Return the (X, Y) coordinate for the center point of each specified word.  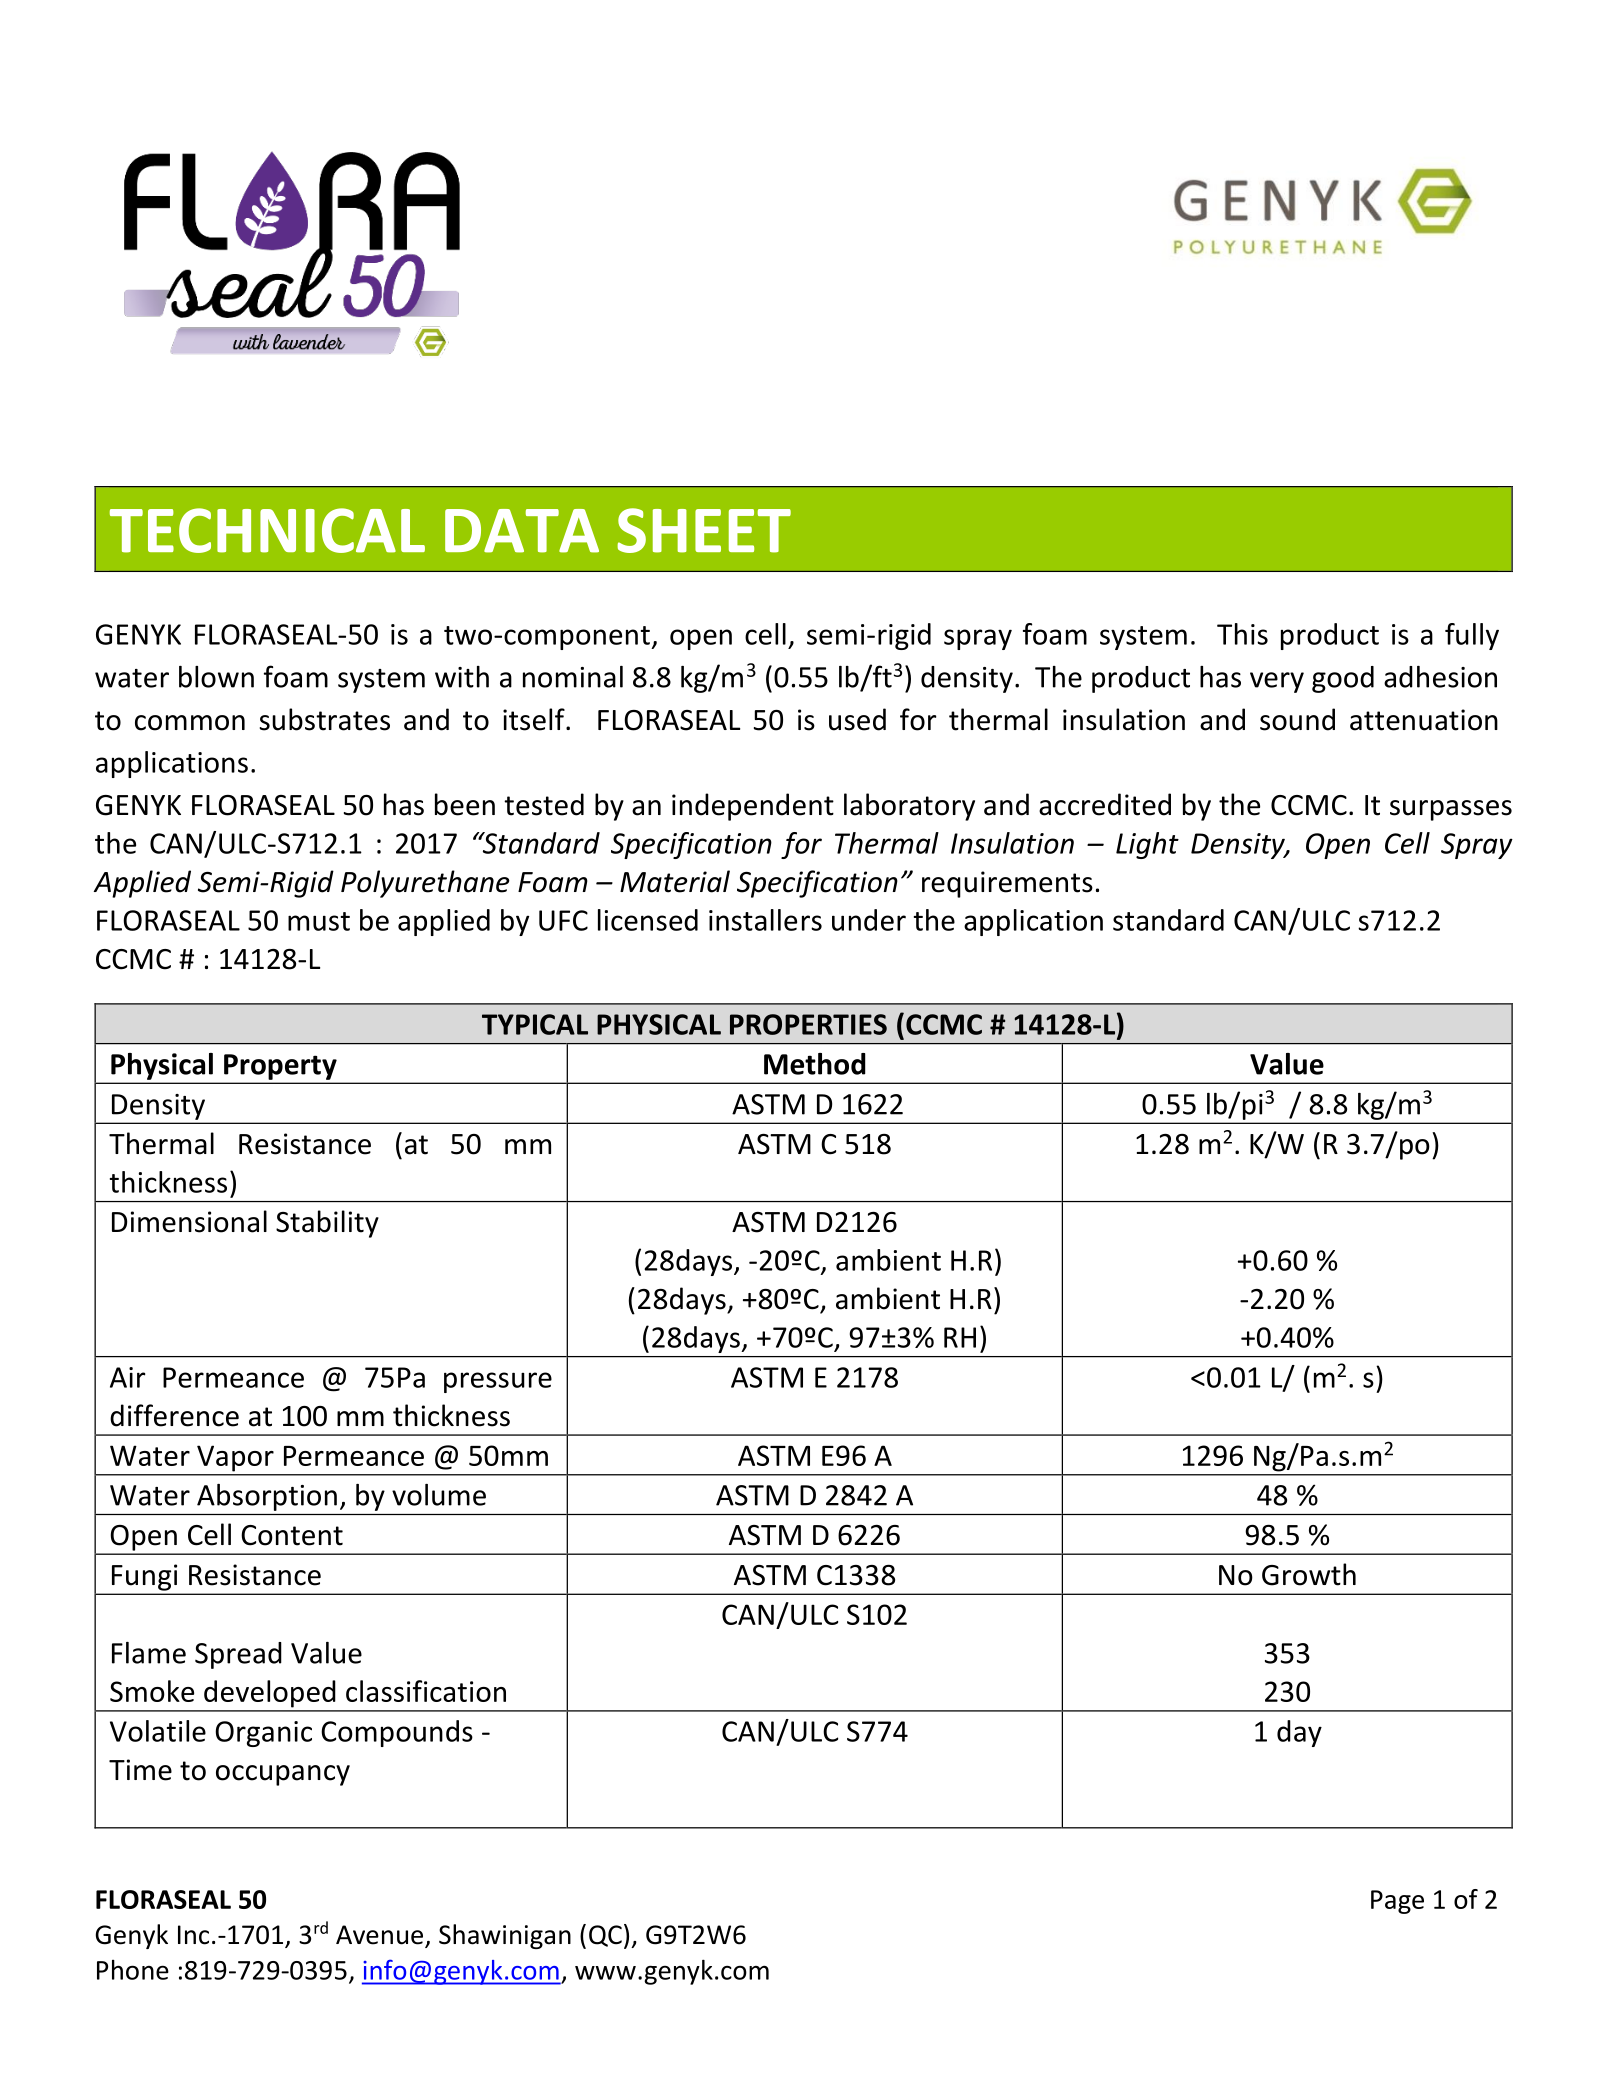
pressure (498, 1382)
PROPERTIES (808, 1024)
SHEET (704, 530)
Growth (1309, 1574)
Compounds (397, 1733)
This (1242, 634)
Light (1147, 845)
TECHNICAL (267, 530)
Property (280, 1067)
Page (1397, 1902)
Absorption (267, 1497)
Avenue (381, 1936)
